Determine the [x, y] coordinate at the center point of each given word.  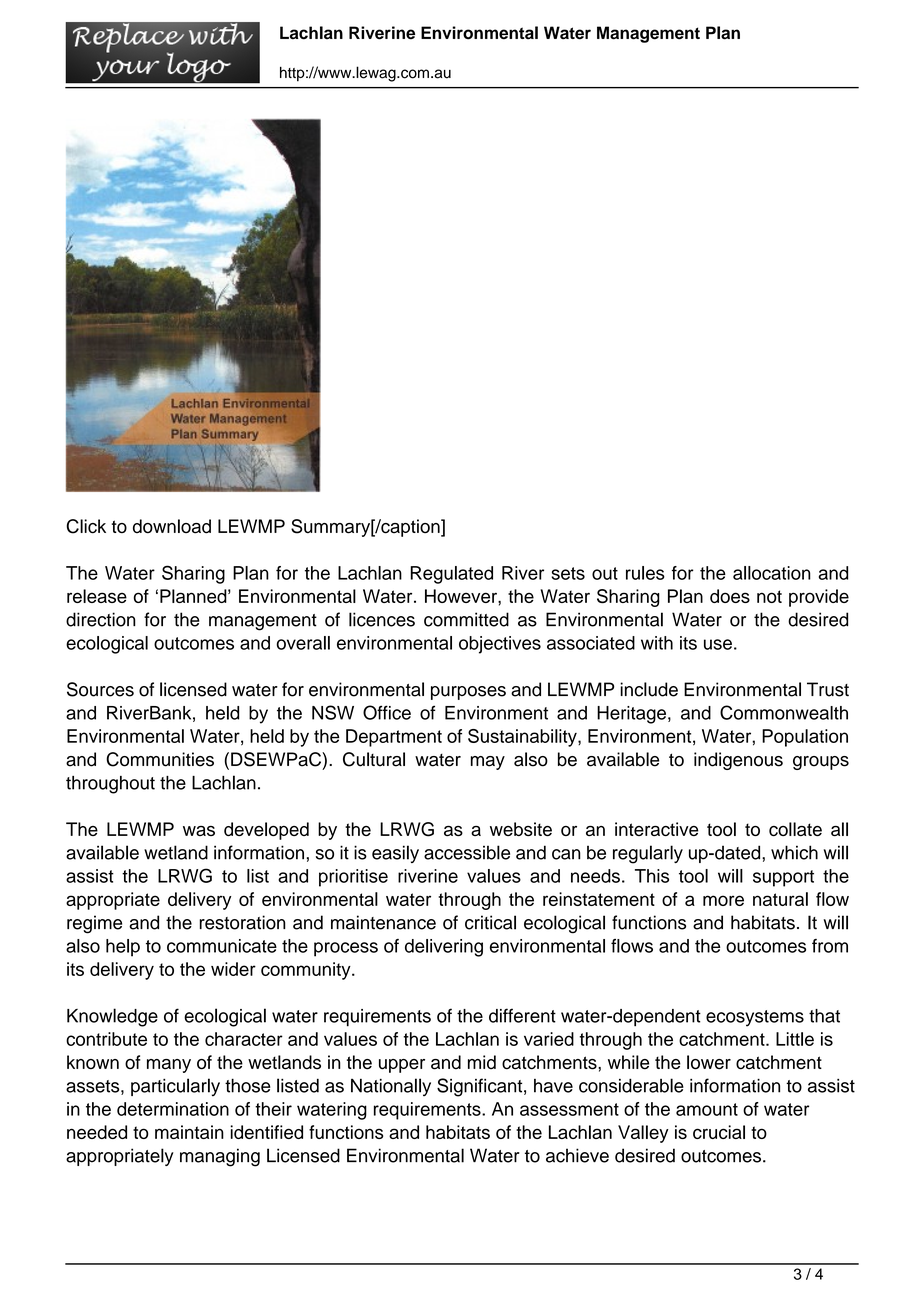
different [522, 1015]
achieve [577, 1155]
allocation [772, 573]
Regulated [452, 575]
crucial [719, 1132]
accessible [467, 852]
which [794, 852]
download [172, 526]
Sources [100, 689]
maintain [189, 1132]
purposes [468, 693]
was [199, 831]
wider [233, 969]
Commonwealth [784, 712]
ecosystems [755, 1018]
